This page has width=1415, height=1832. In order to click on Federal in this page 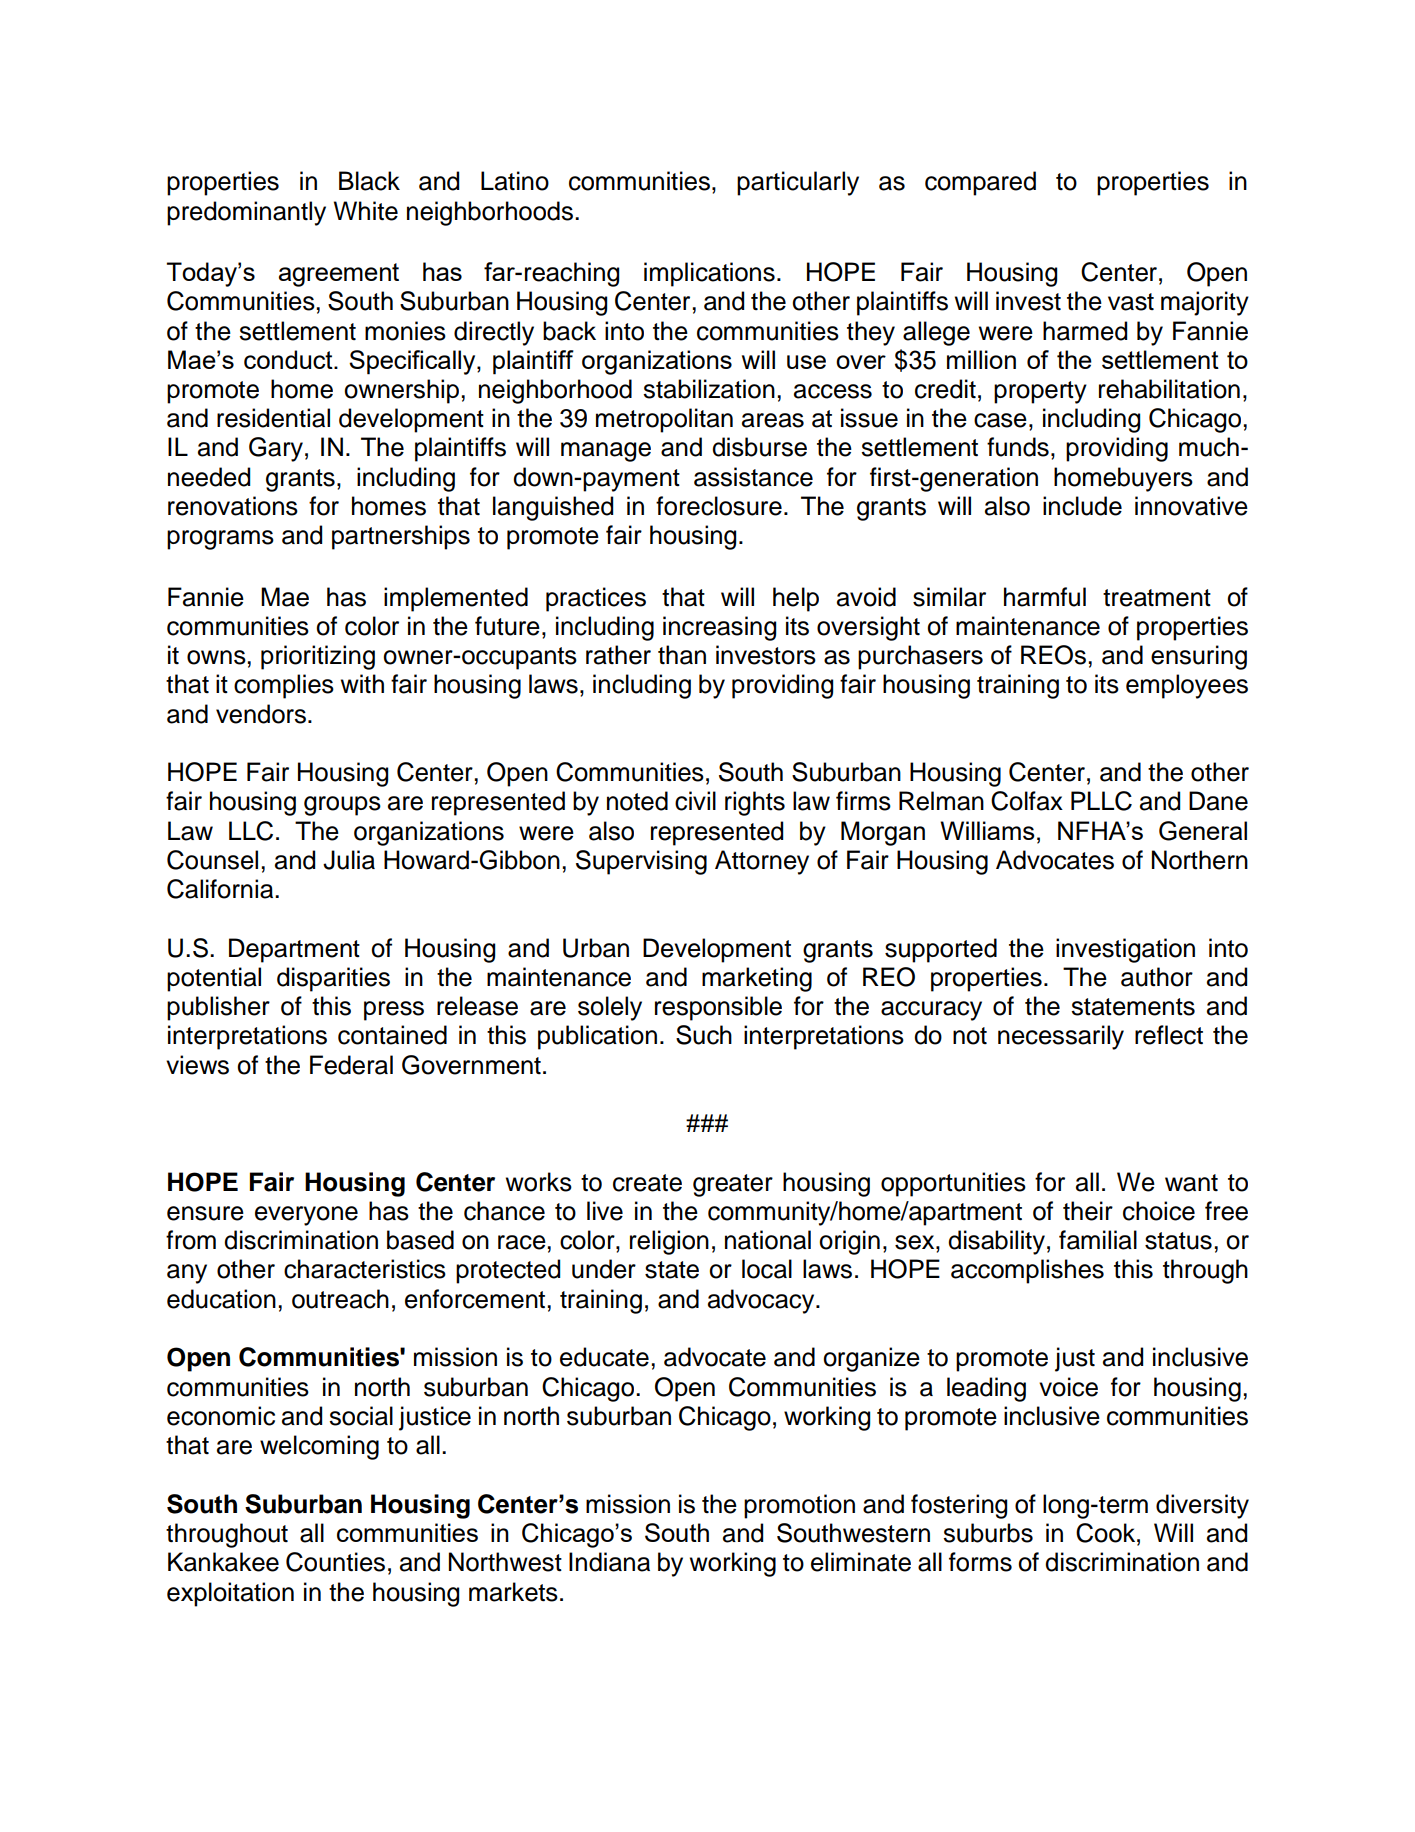, I will do `click(351, 1065)`.
